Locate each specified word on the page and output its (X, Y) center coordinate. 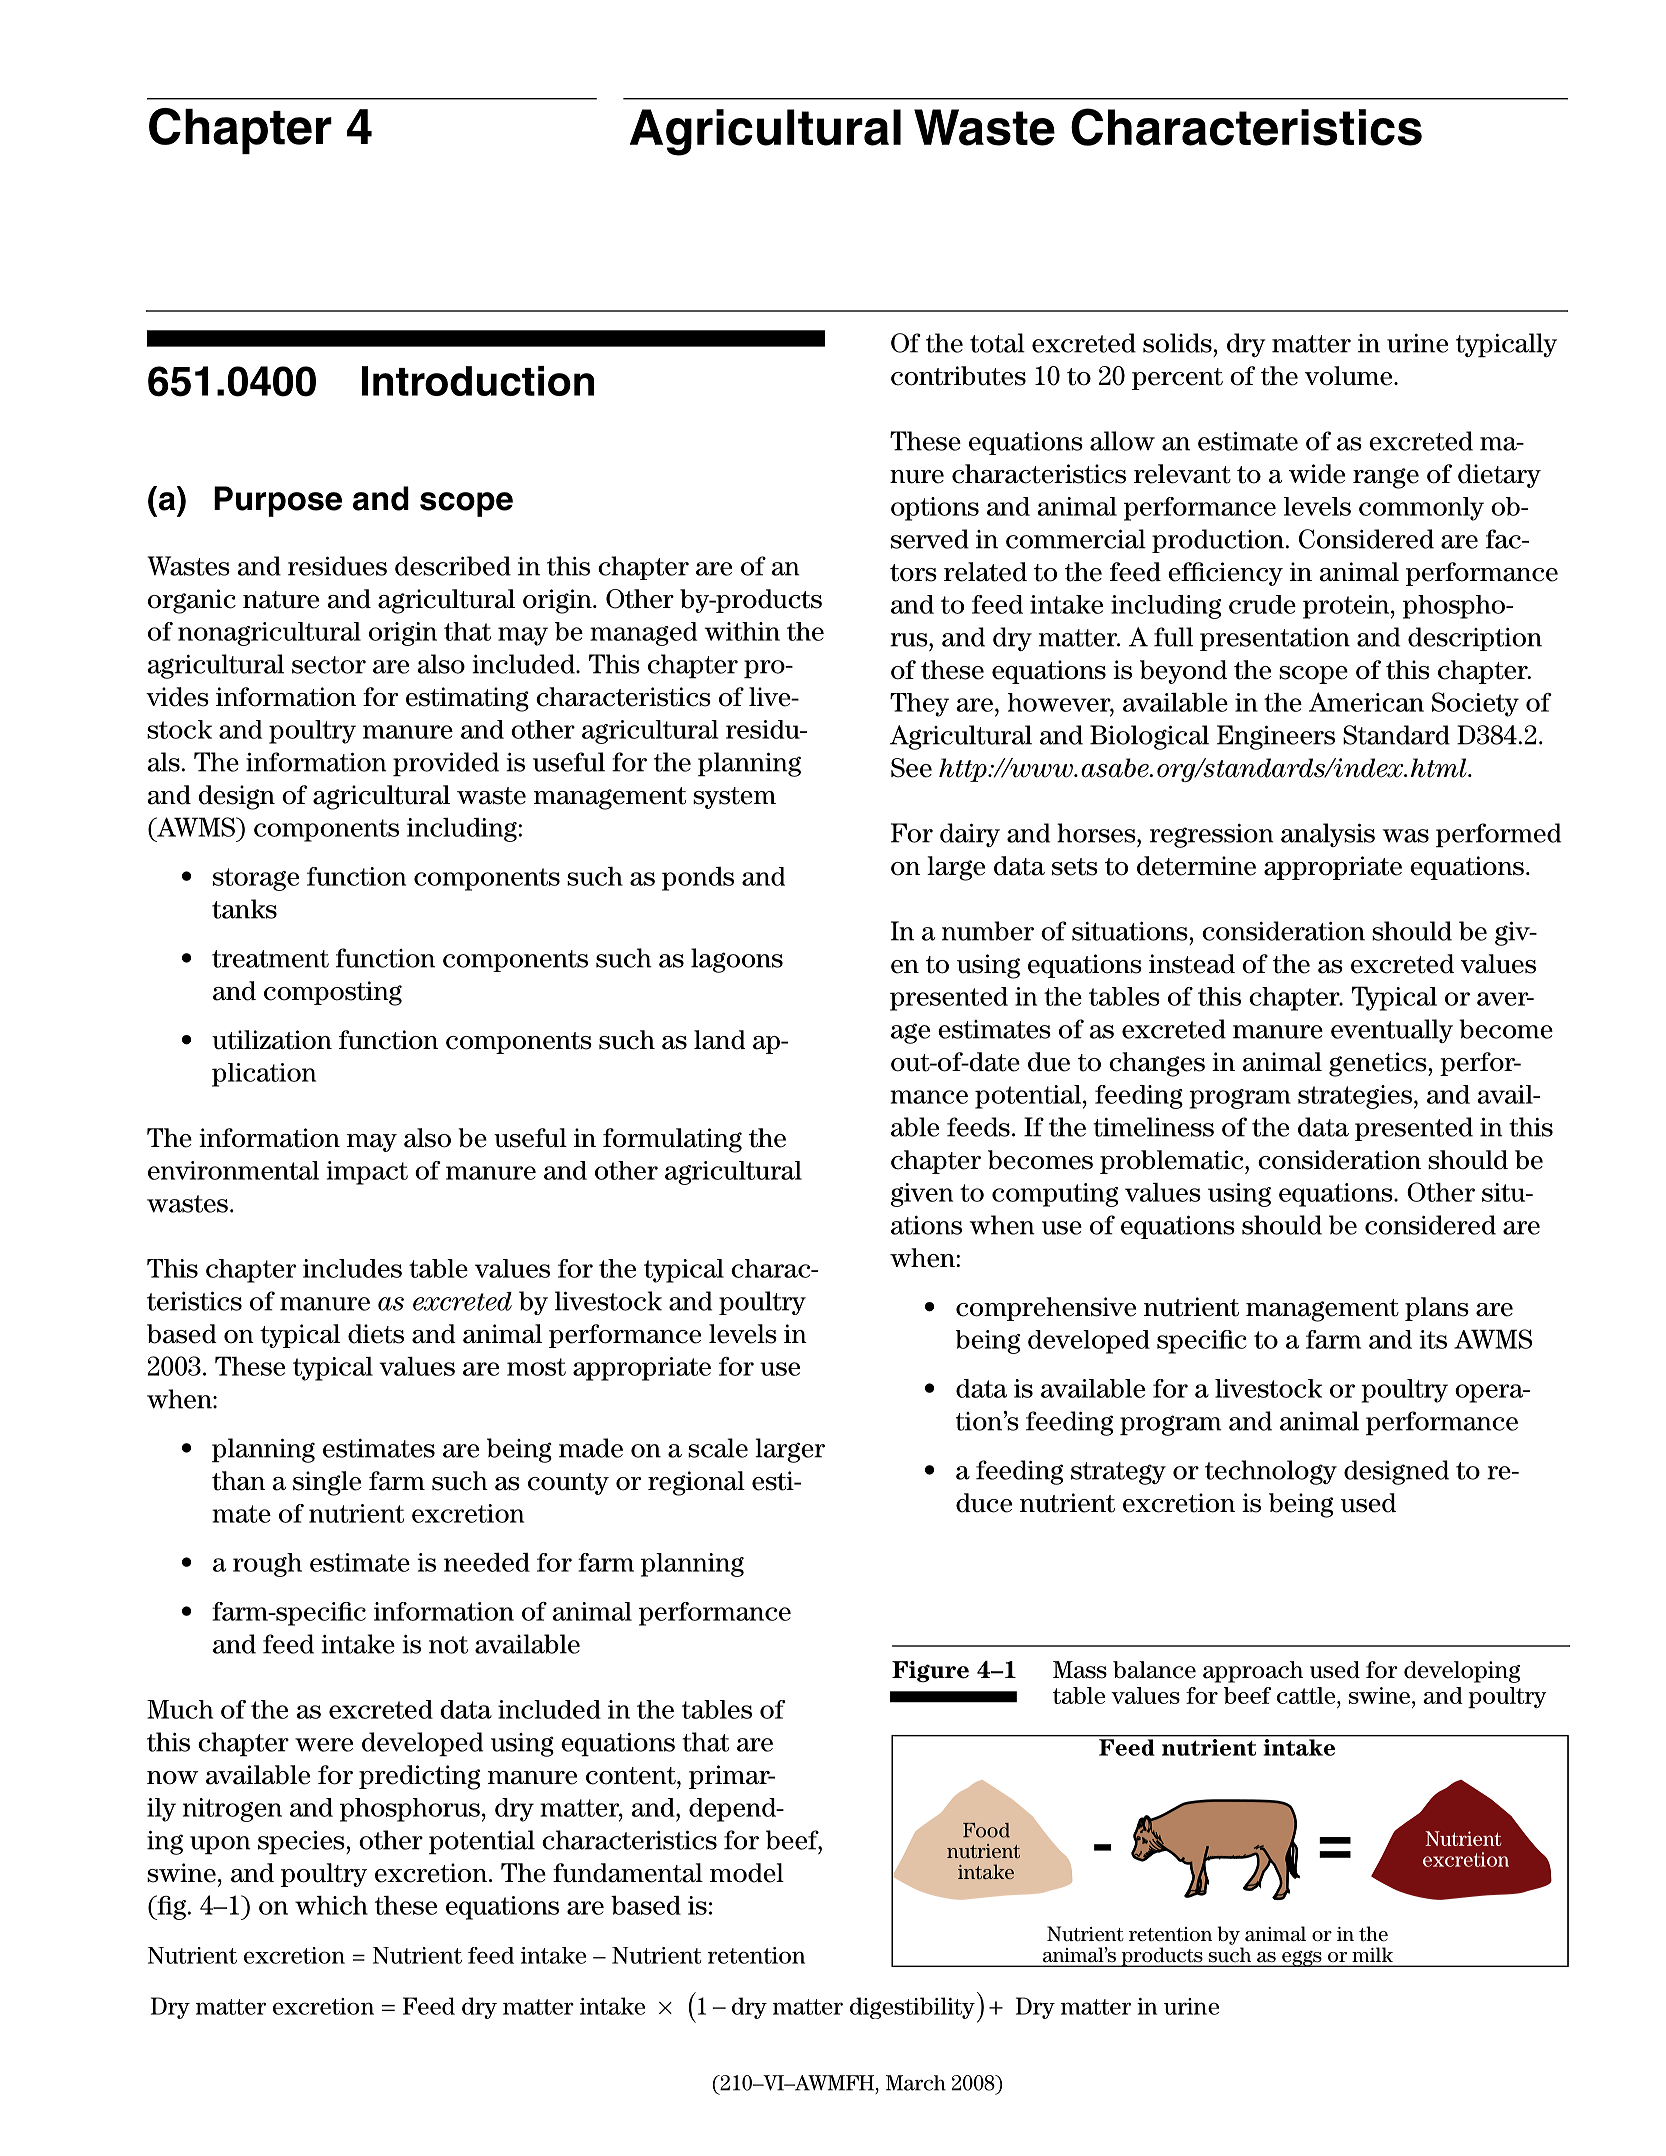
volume (1350, 376)
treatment (270, 959)
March (916, 2083)
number (988, 931)
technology (1271, 1472)
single (327, 1483)
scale (718, 1448)
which (331, 1905)
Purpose (278, 501)
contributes (958, 376)
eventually (1392, 1031)
